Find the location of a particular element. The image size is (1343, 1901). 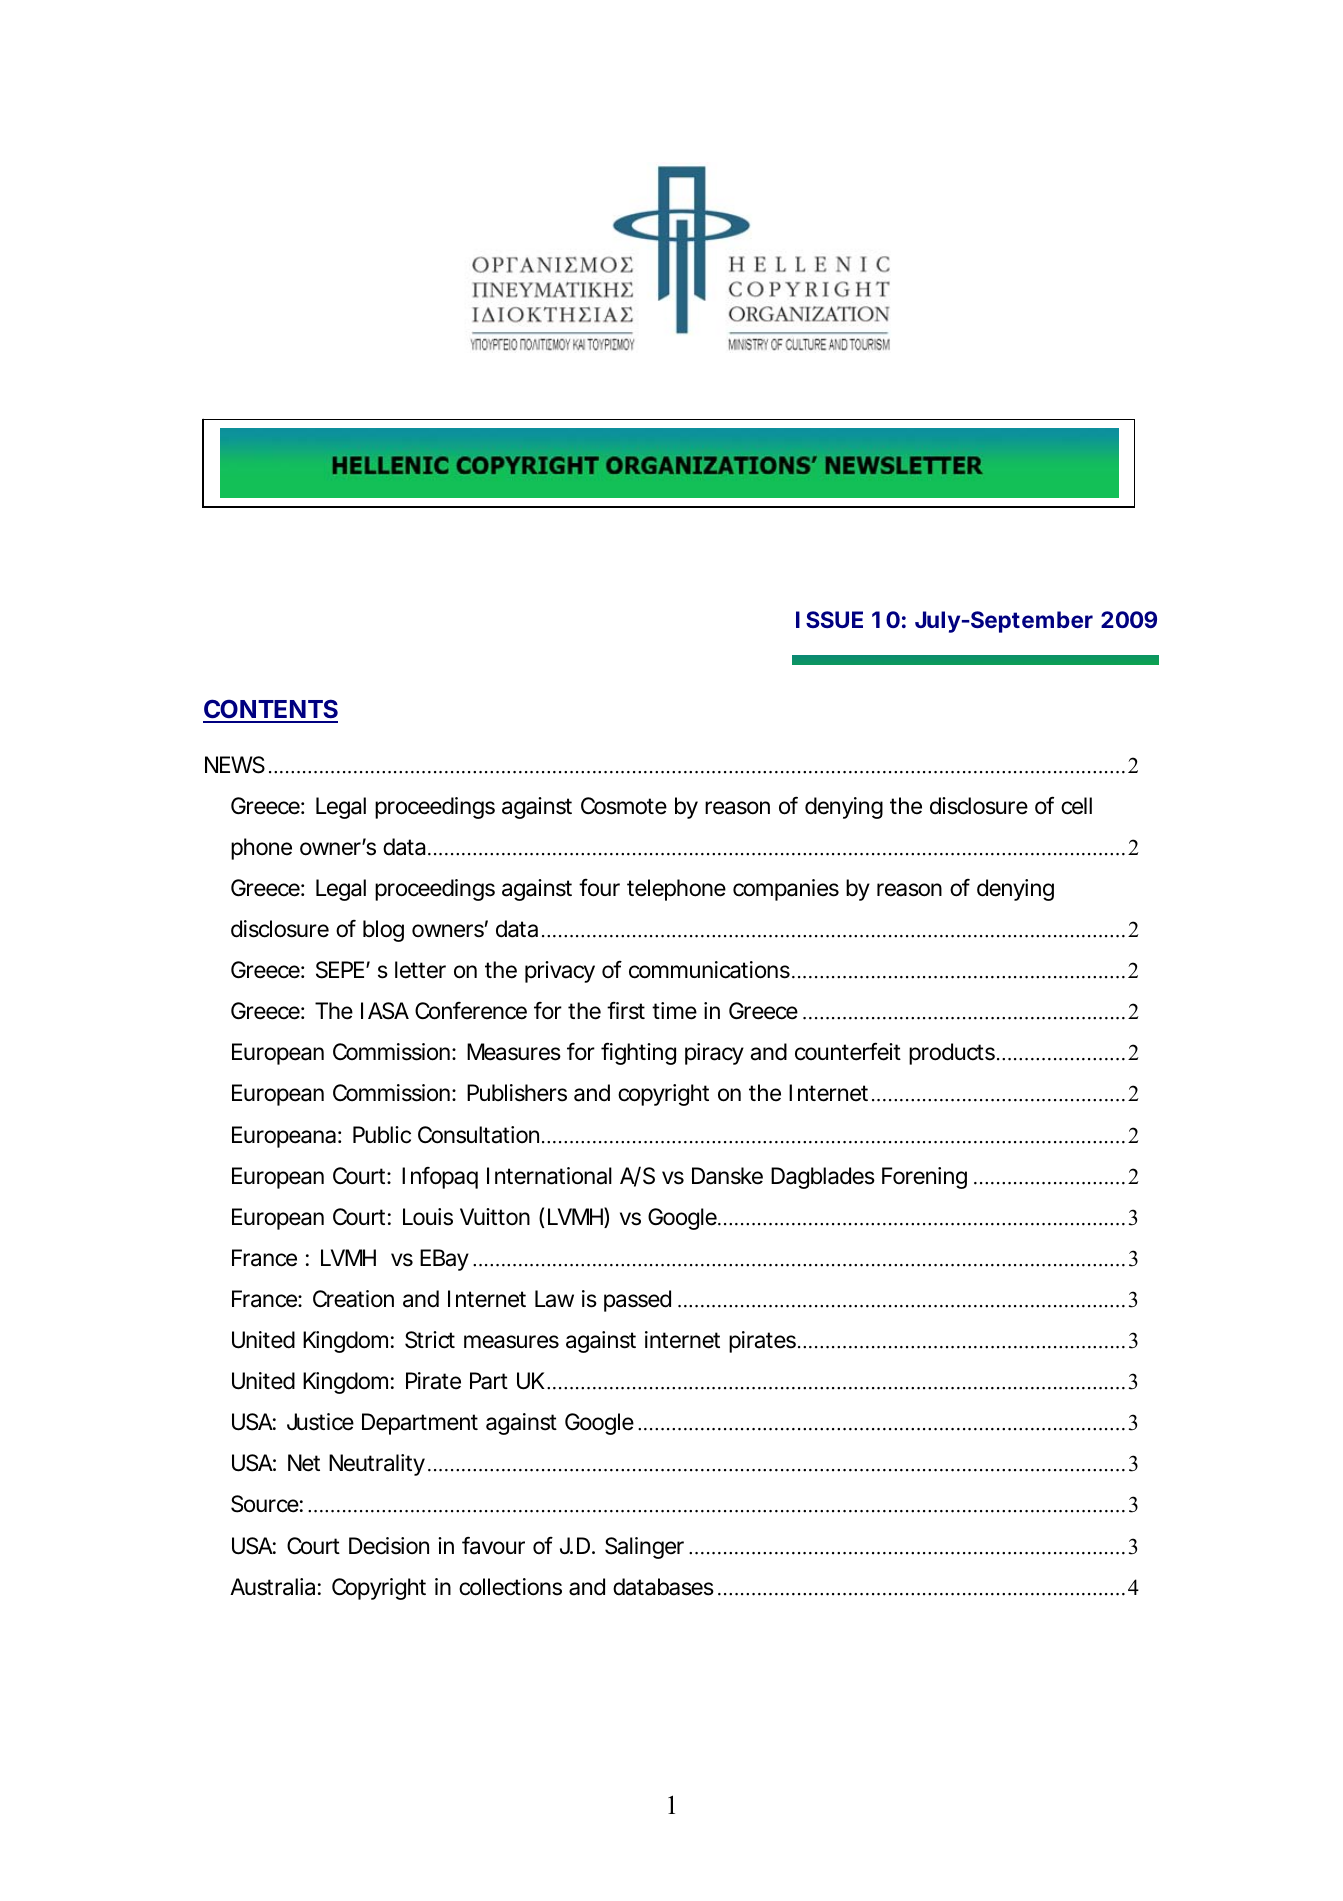

piracy is located at coordinates (714, 1054).
